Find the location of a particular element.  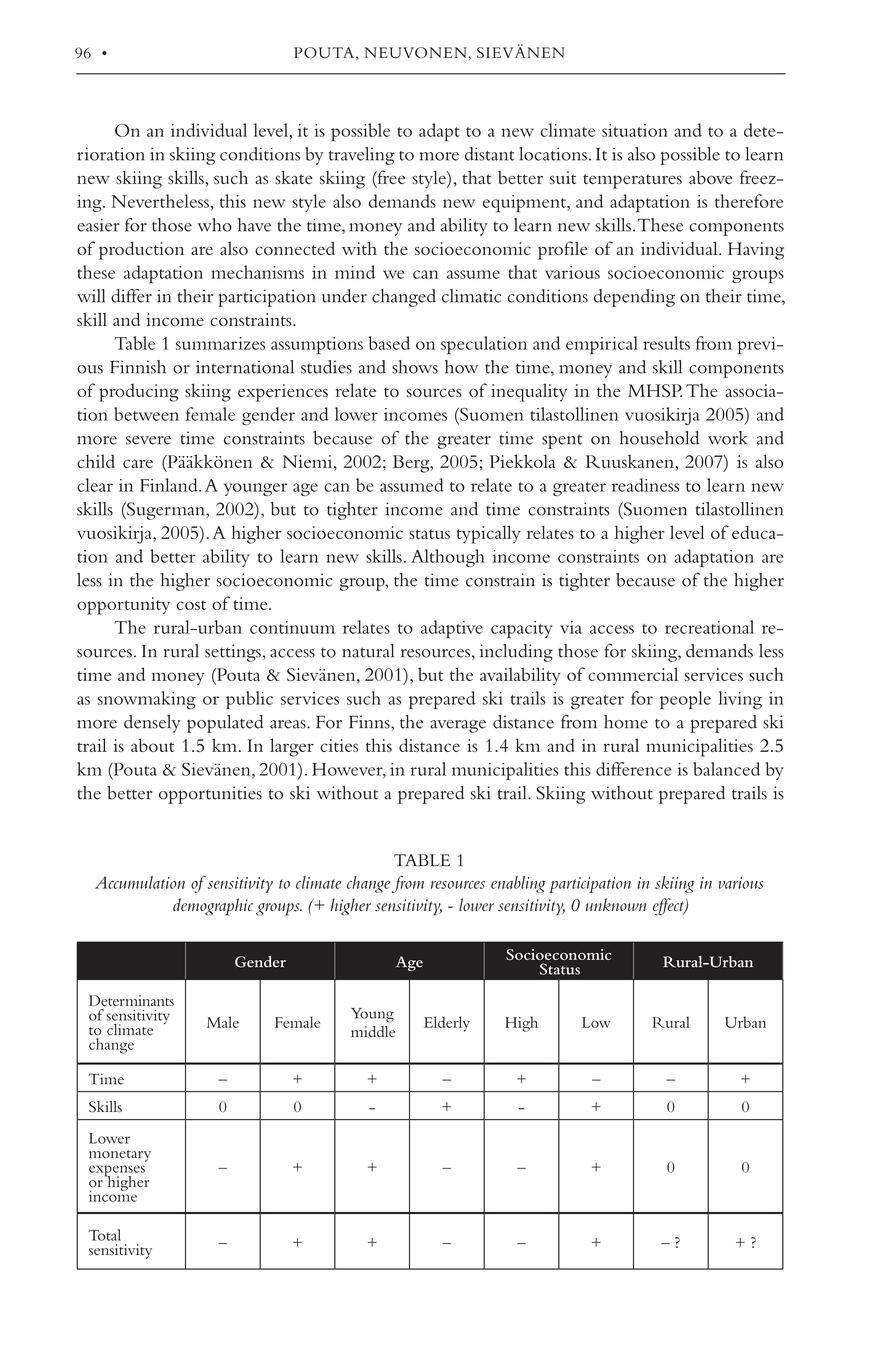

densely is located at coordinates (152, 724).
